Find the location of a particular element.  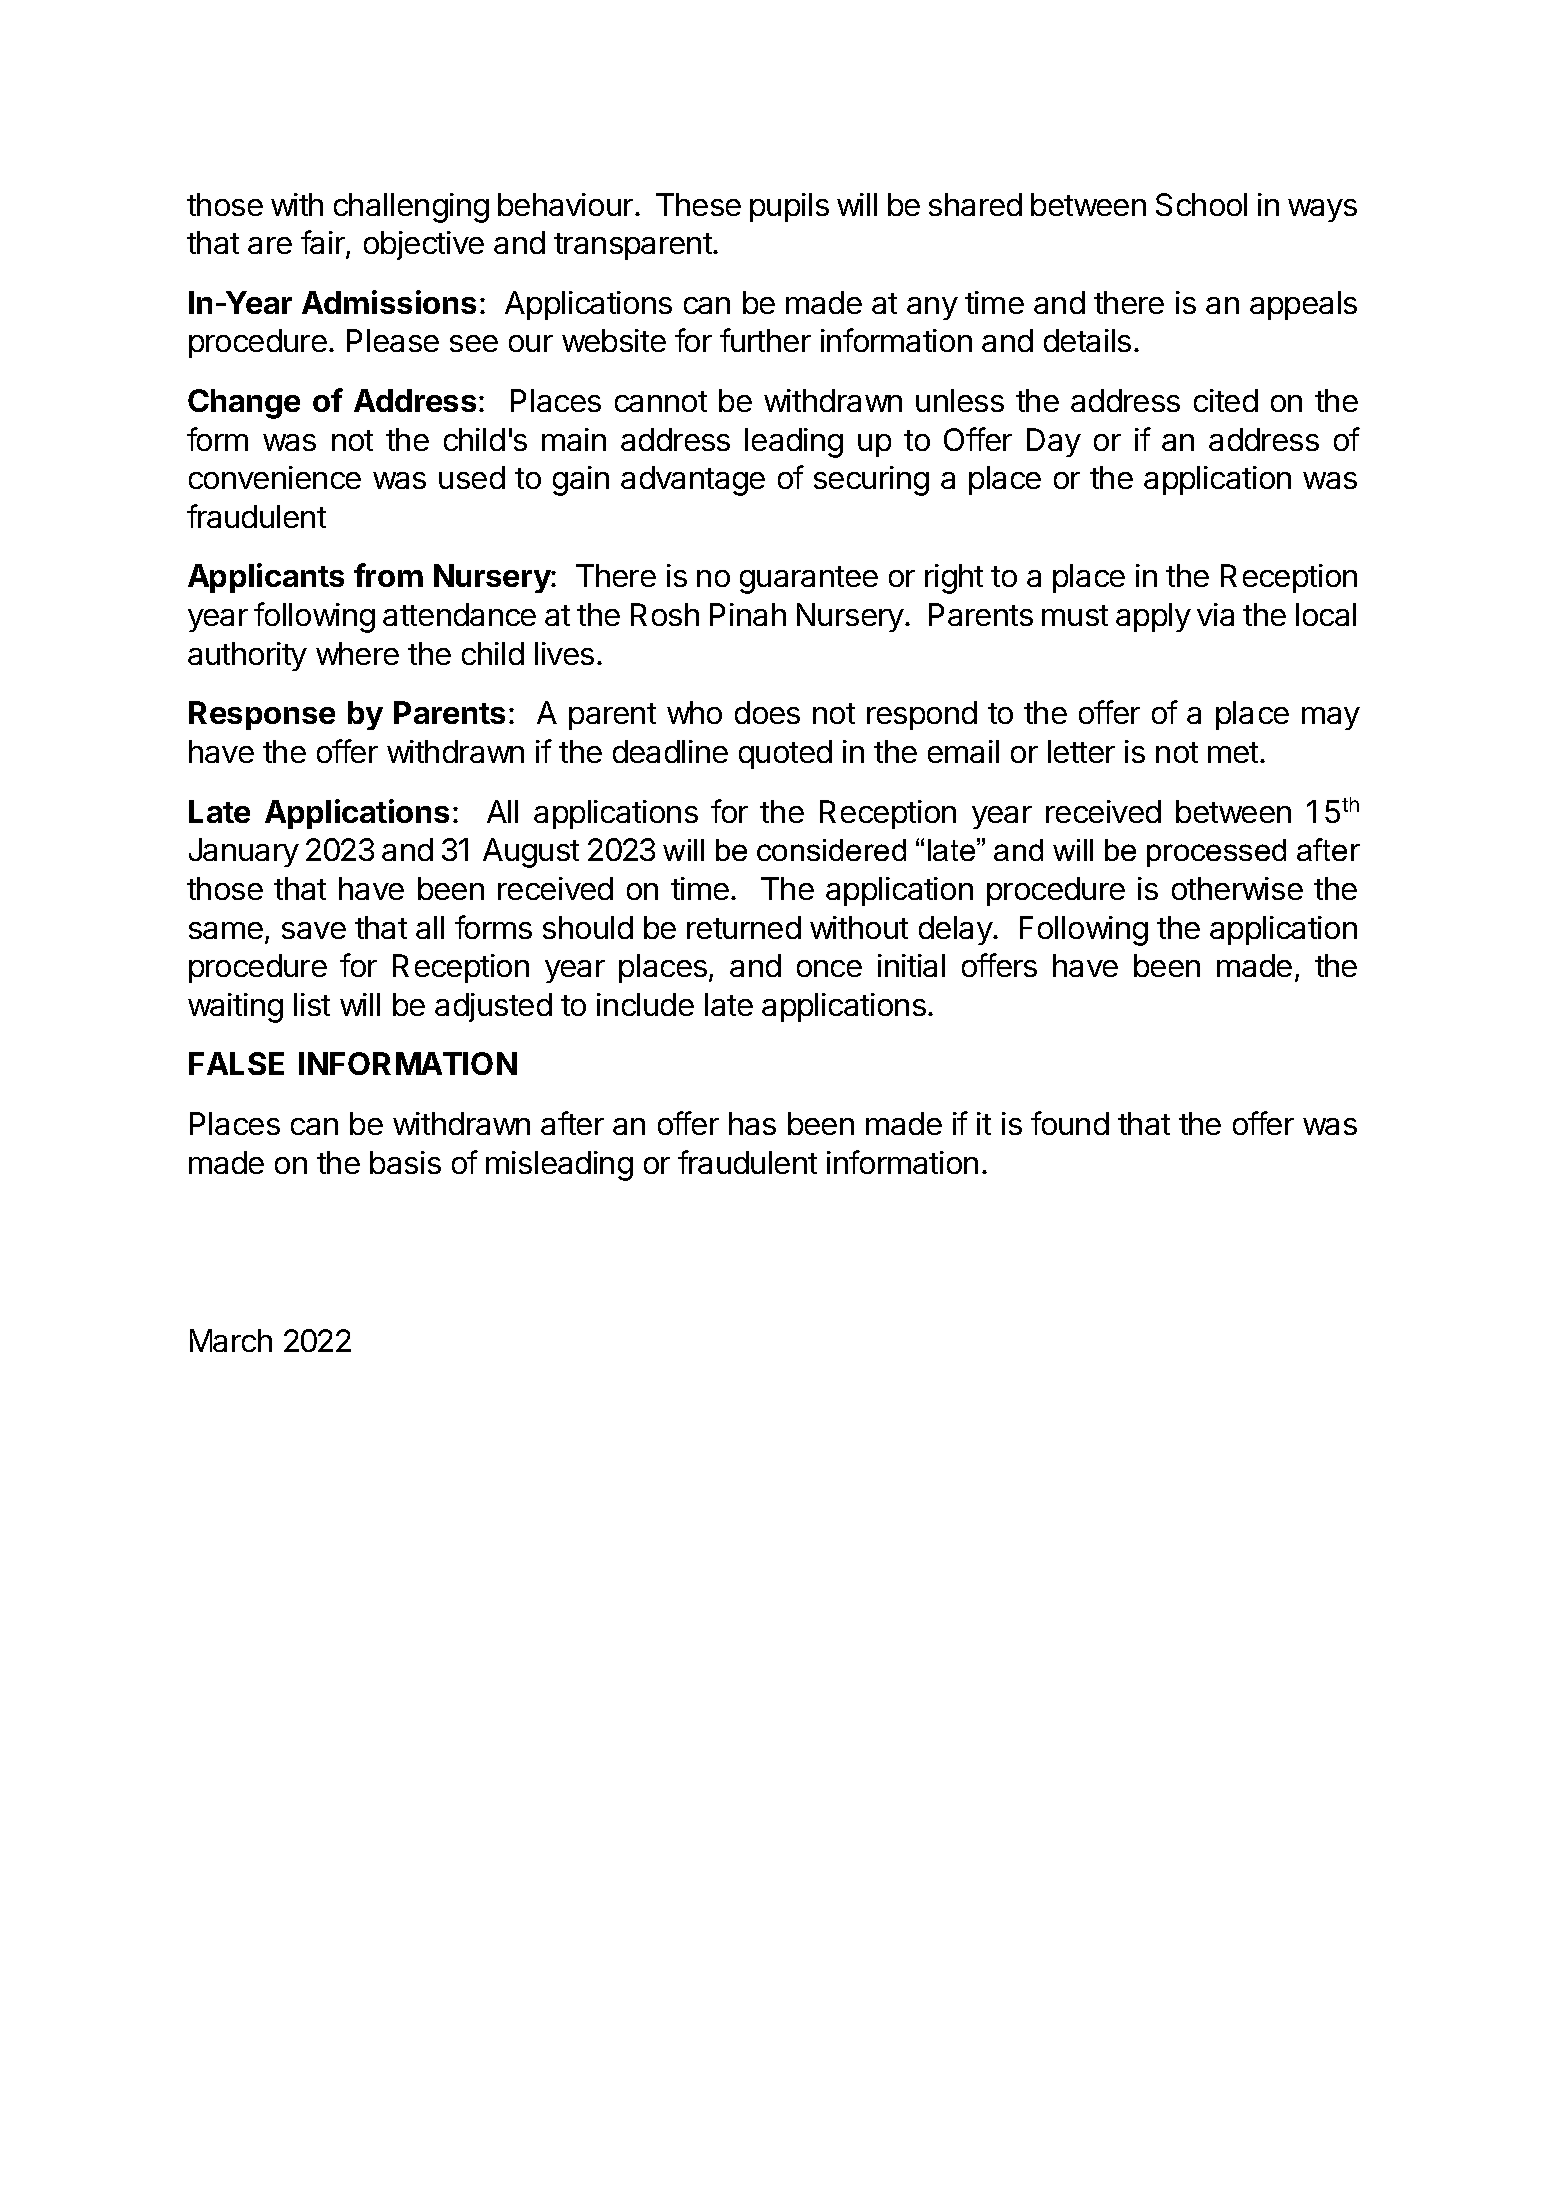

March is located at coordinates (231, 1340).
